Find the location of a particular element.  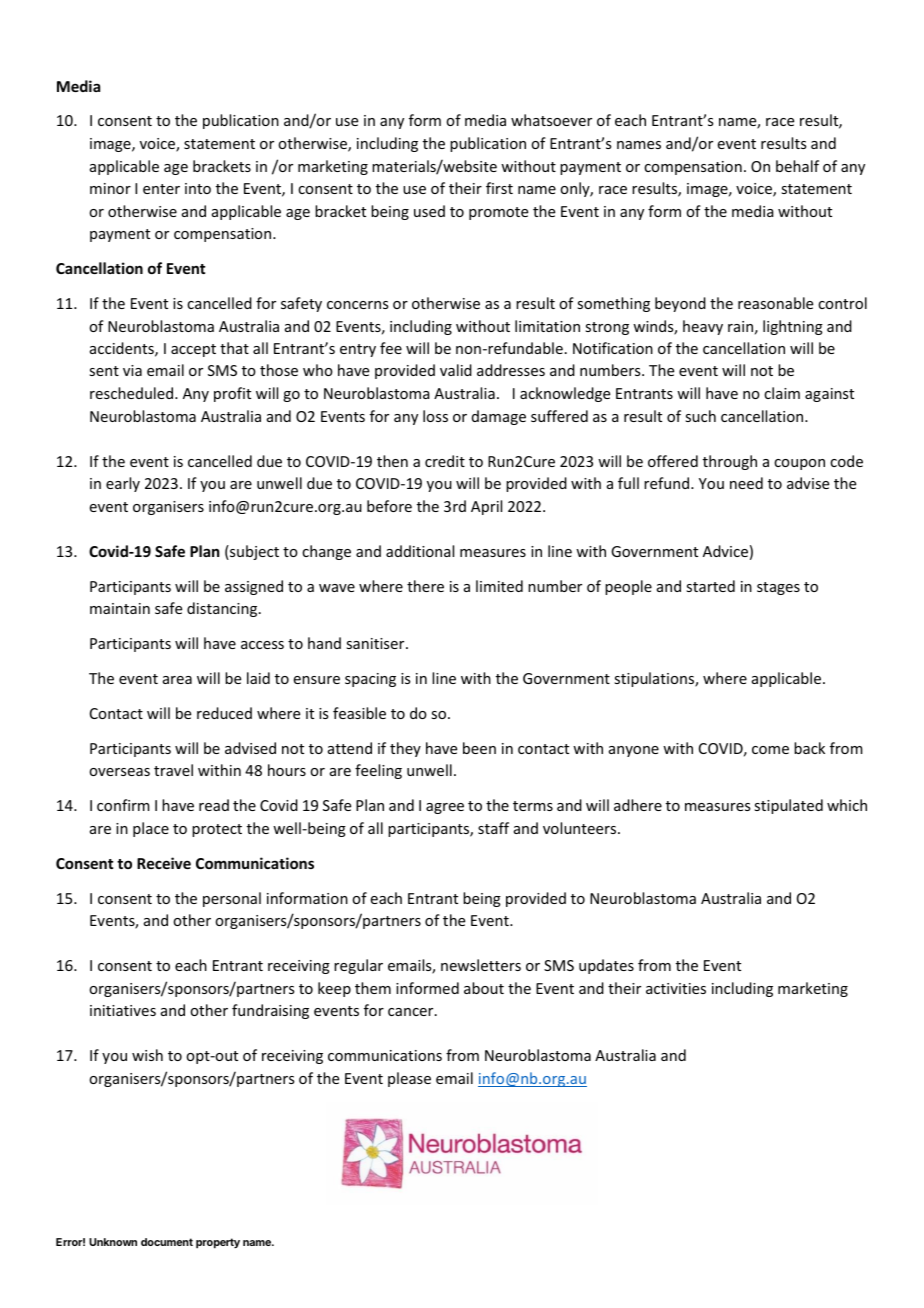

please is located at coordinates (409, 1079).
